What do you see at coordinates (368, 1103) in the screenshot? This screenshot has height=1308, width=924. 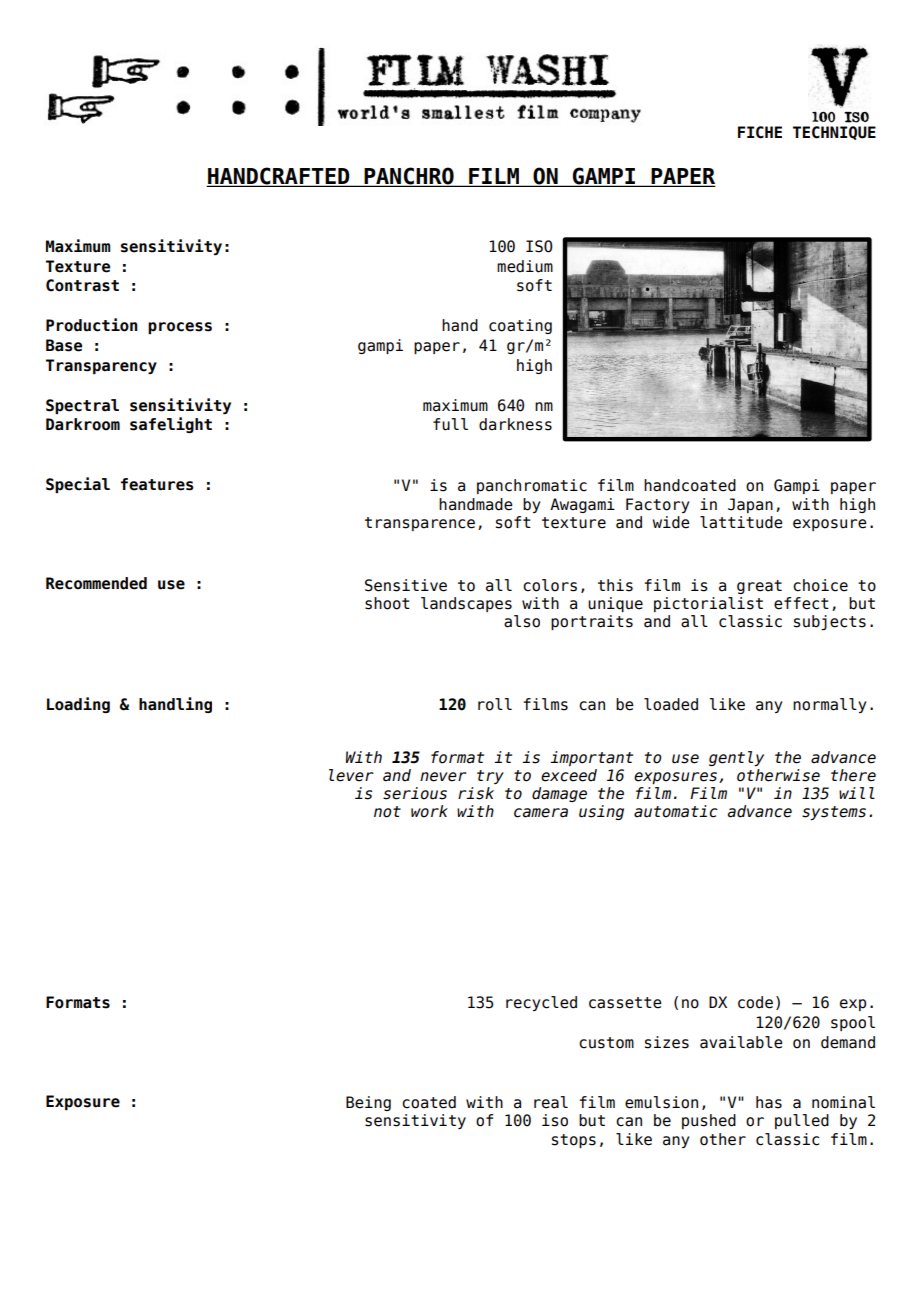 I see `Being` at bounding box center [368, 1103].
